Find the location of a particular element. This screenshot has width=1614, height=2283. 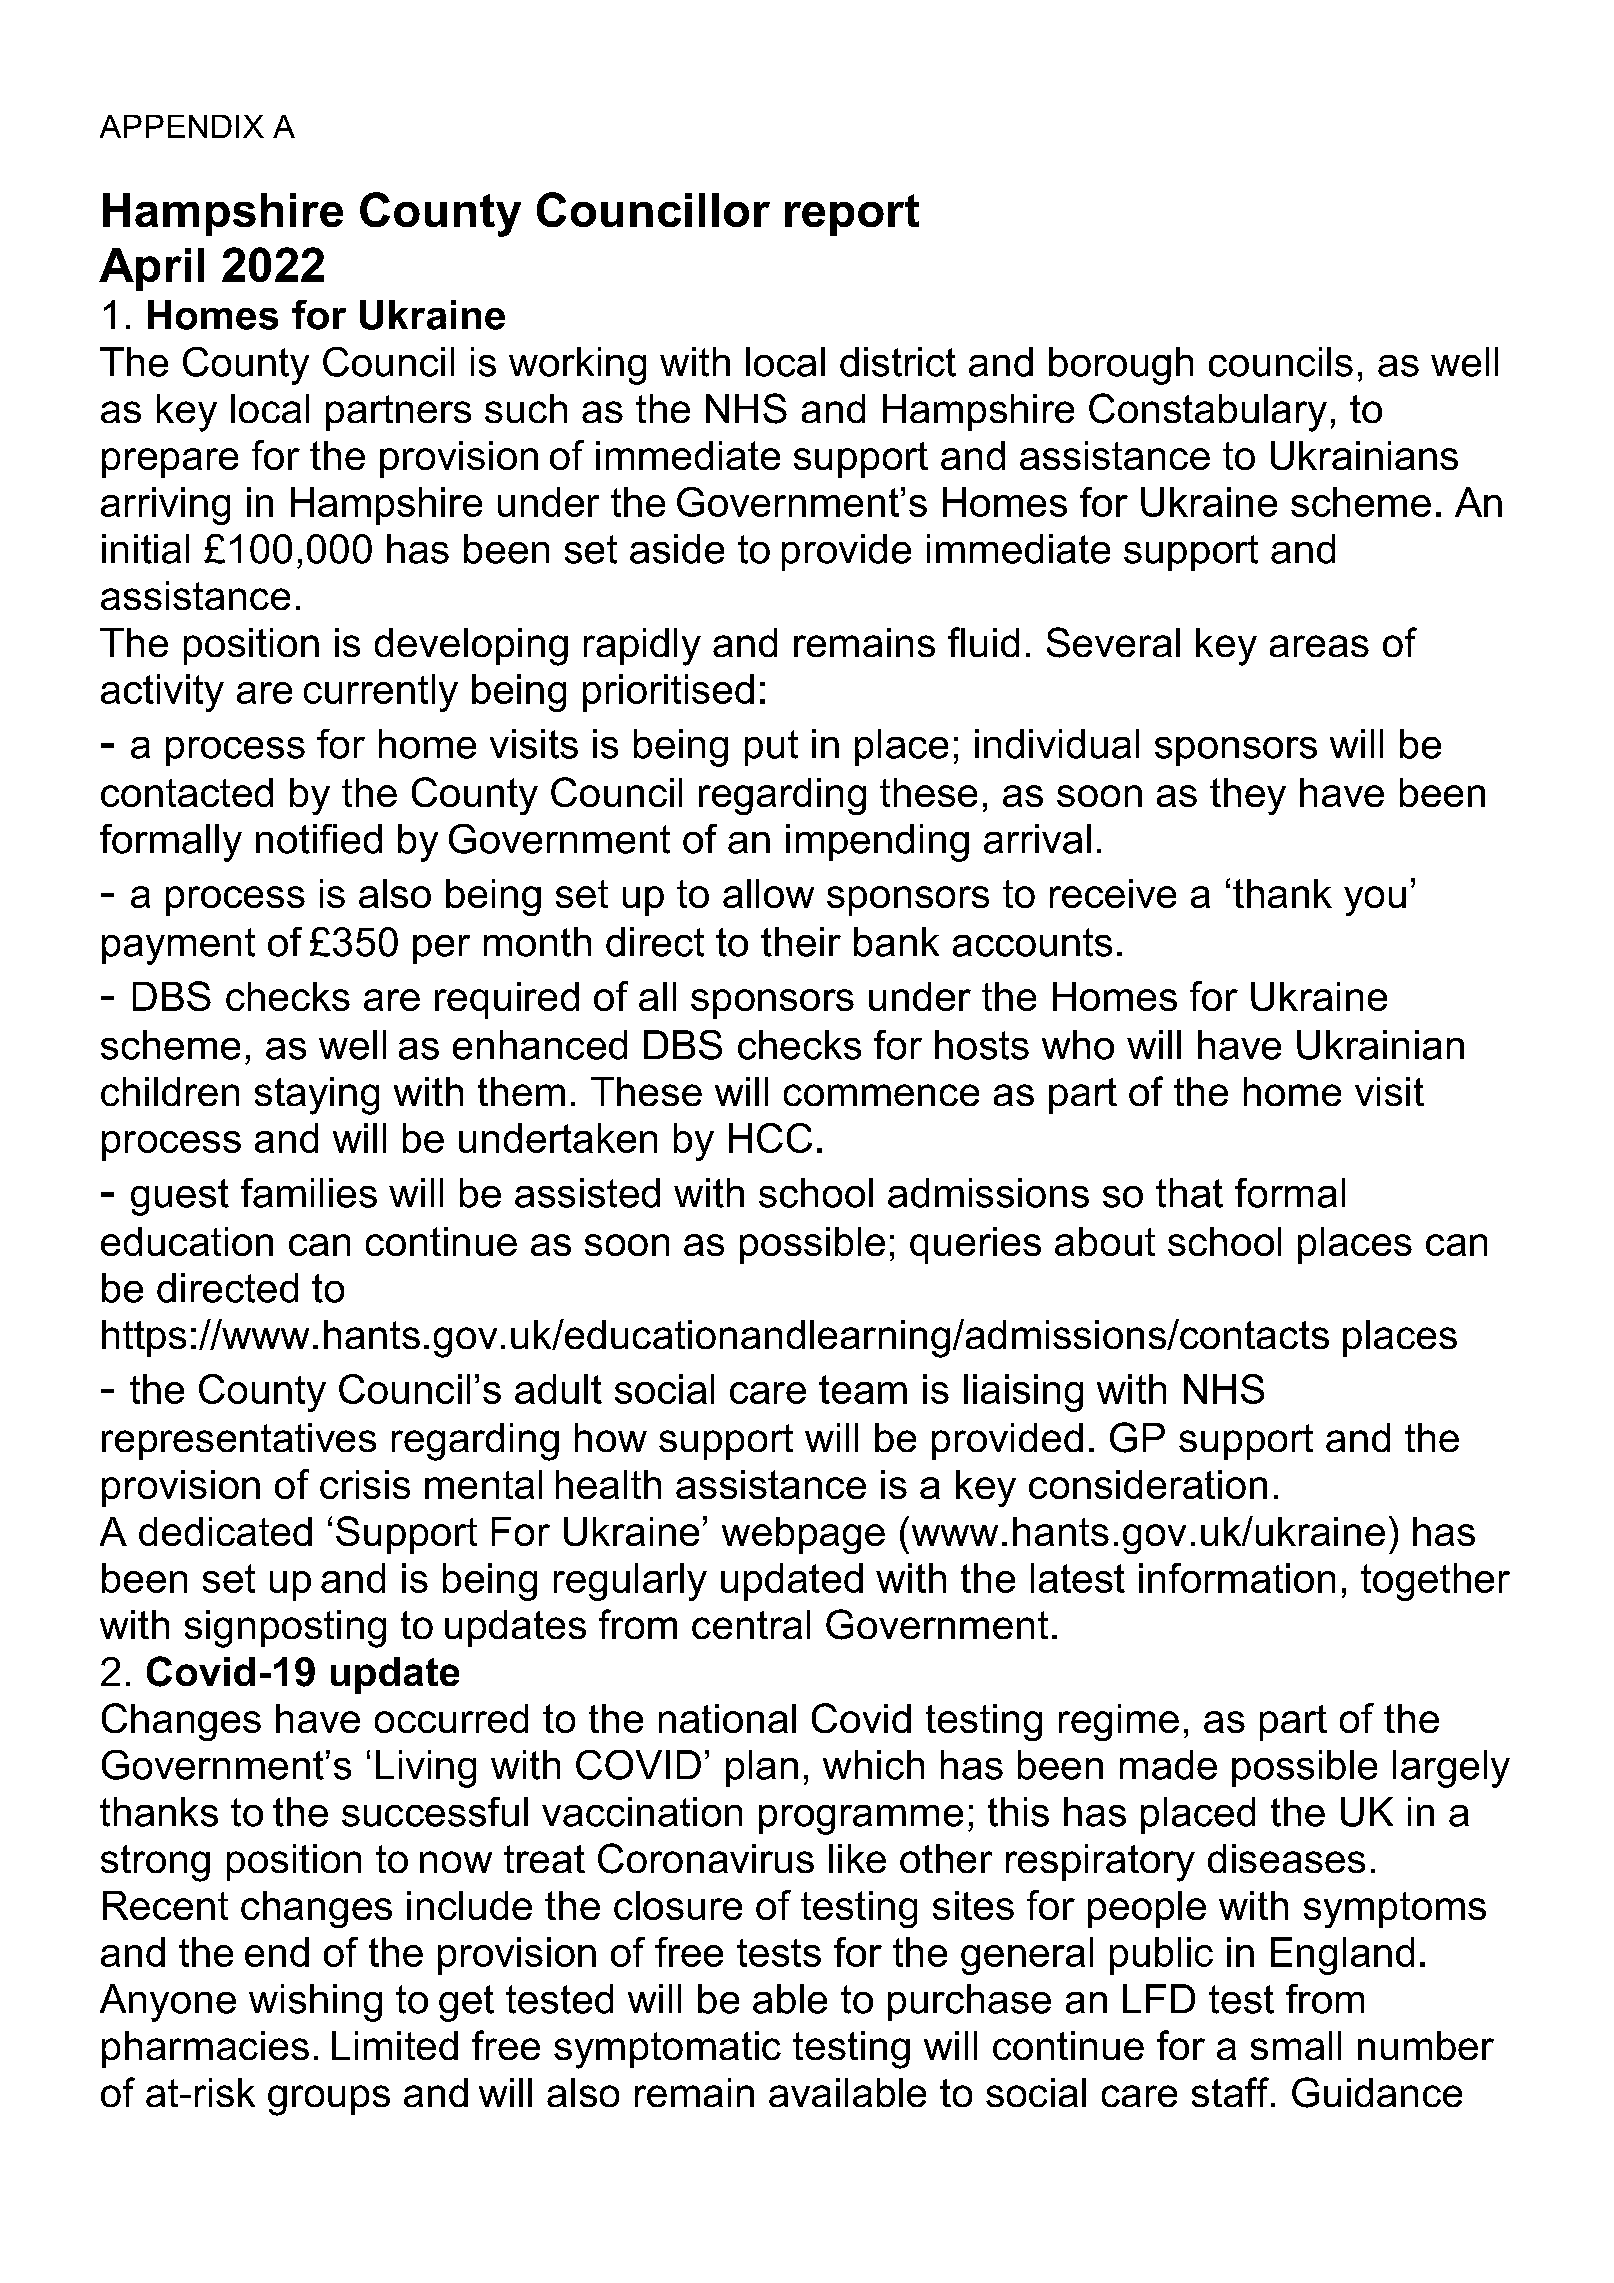

HCC is located at coordinates (770, 1138).
